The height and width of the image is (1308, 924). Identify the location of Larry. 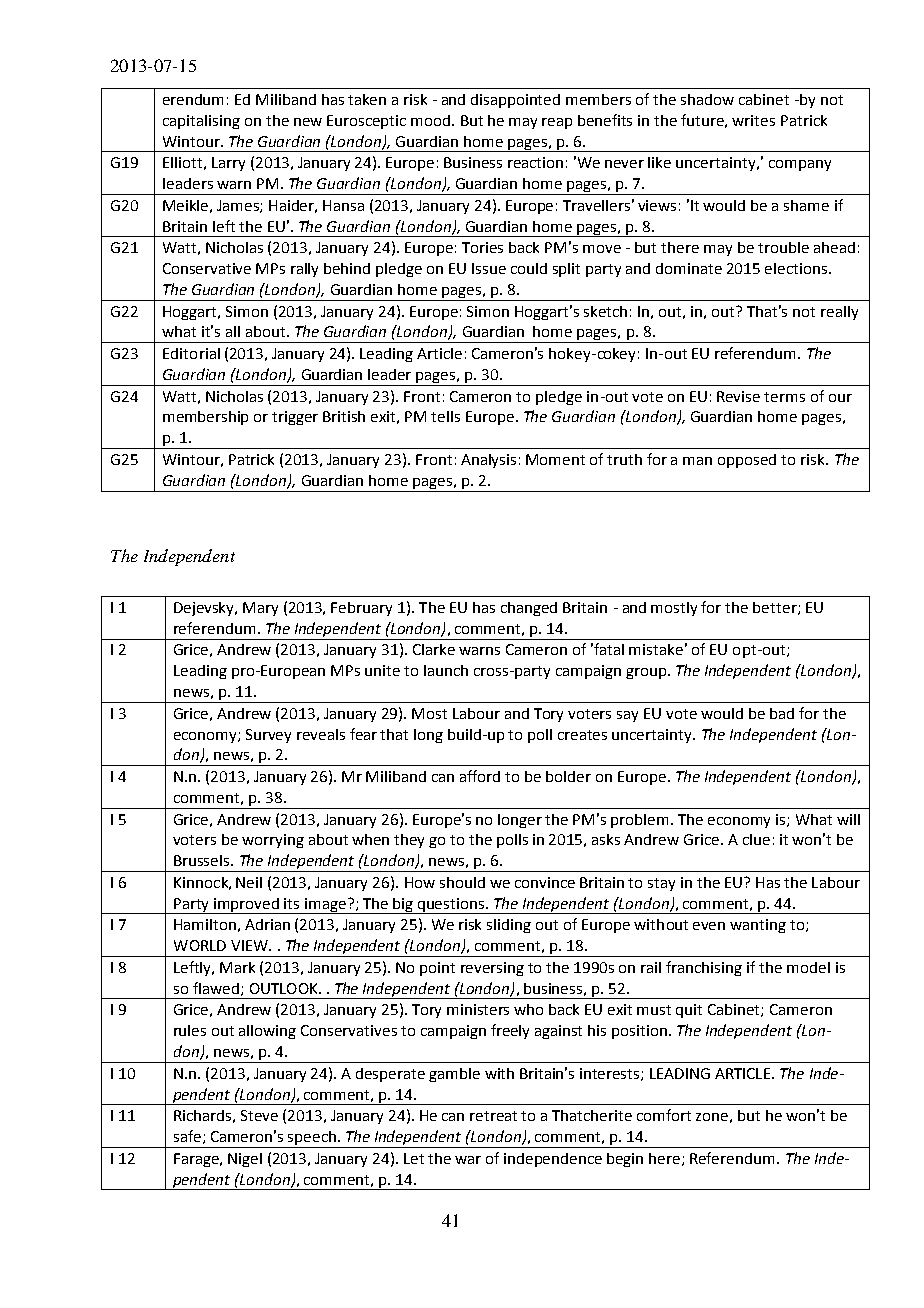
(228, 164).
